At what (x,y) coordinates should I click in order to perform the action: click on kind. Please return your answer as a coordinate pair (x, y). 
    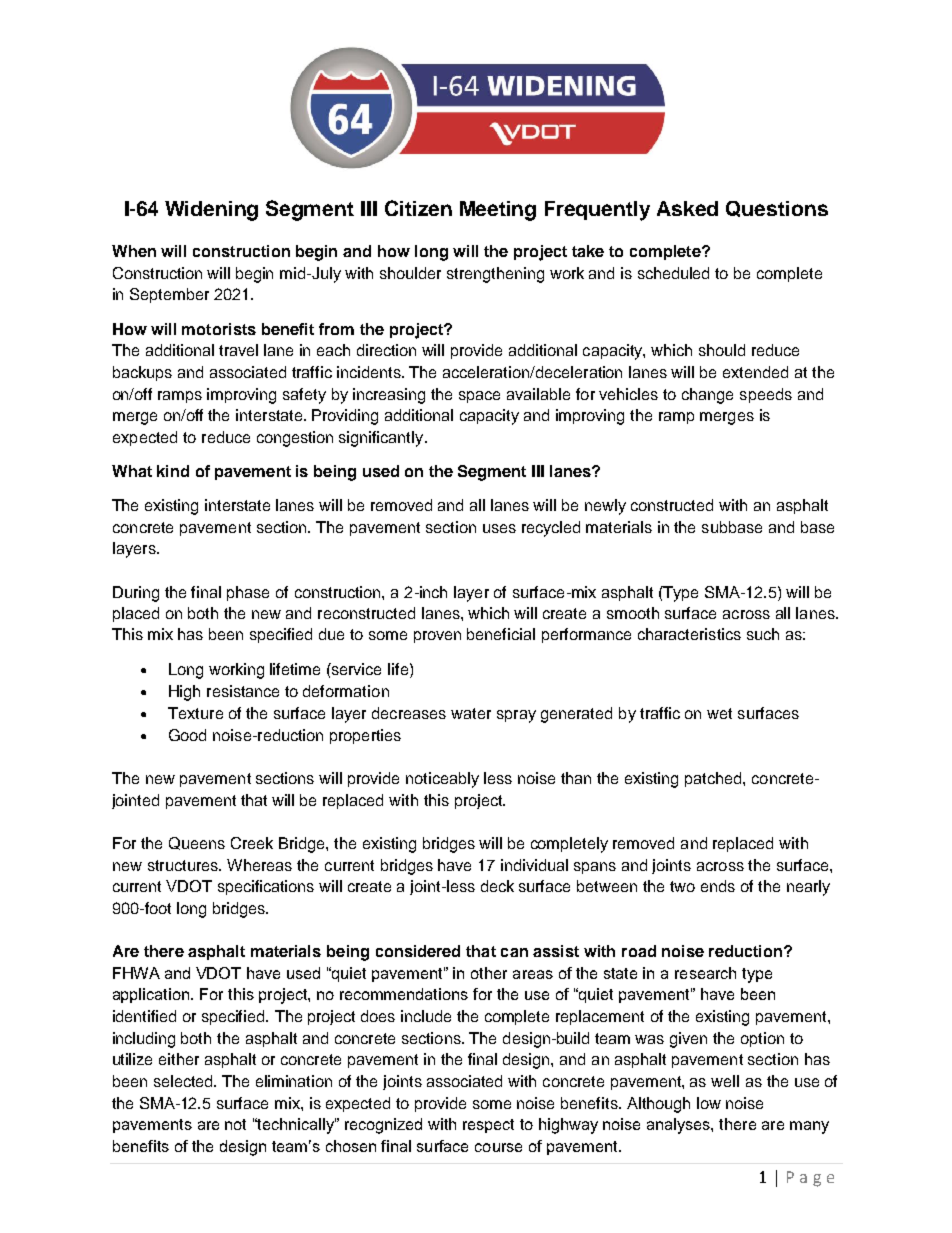
    Looking at the image, I should click on (173, 471).
